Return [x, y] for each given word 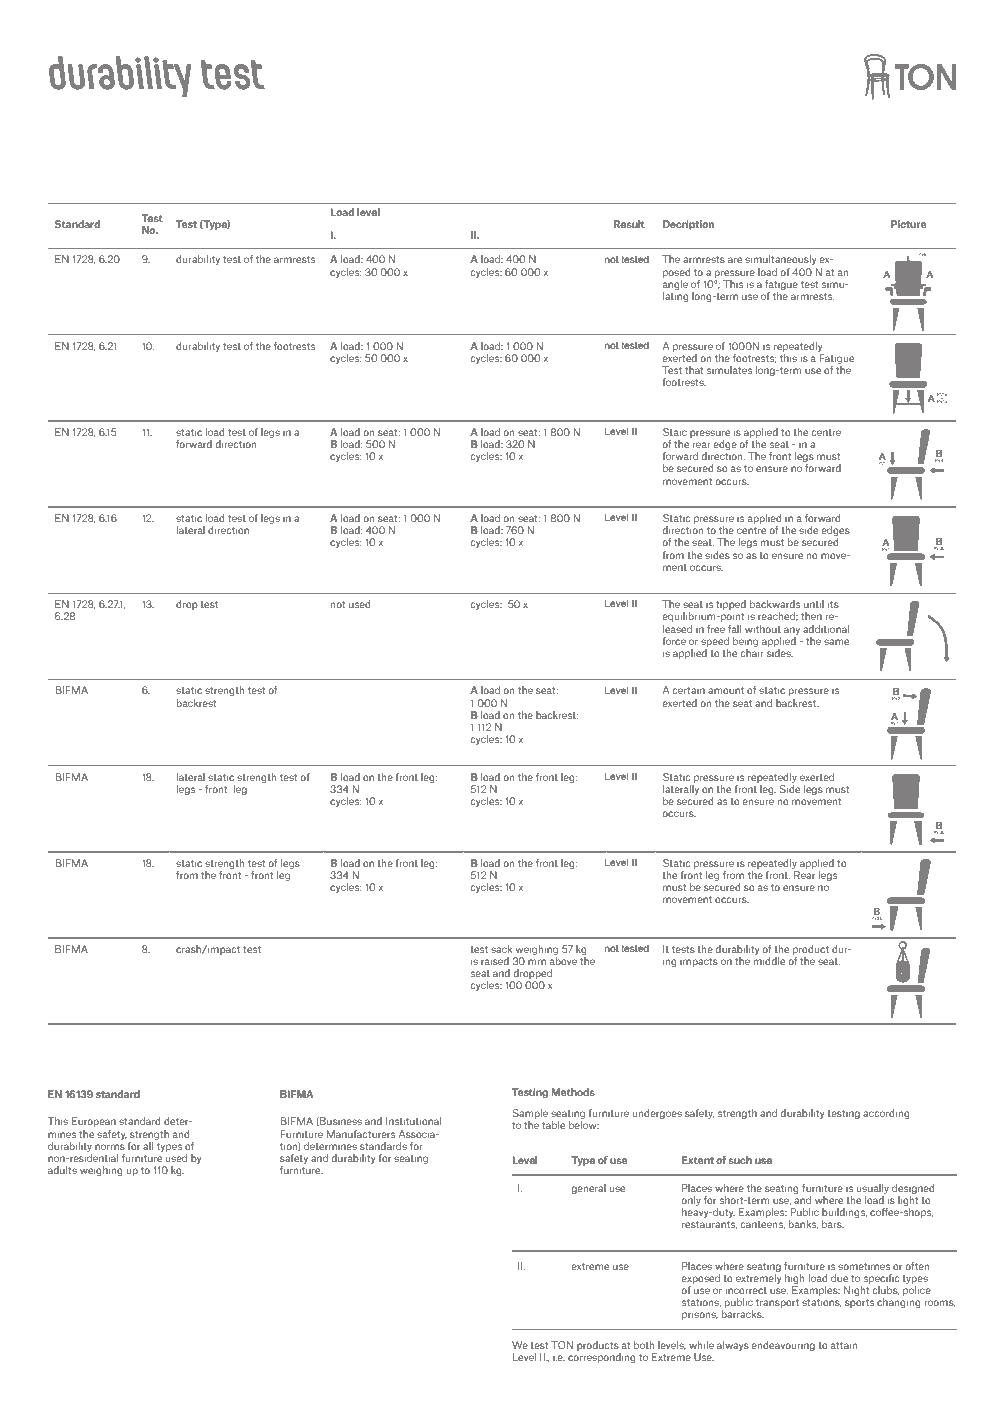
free [716, 629]
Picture [908, 224]
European [93, 1122]
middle [769, 961]
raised [495, 961]
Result [629, 224]
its [833, 604]
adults [62, 1170]
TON [562, 1345]
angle [675, 283]
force [674, 641]
